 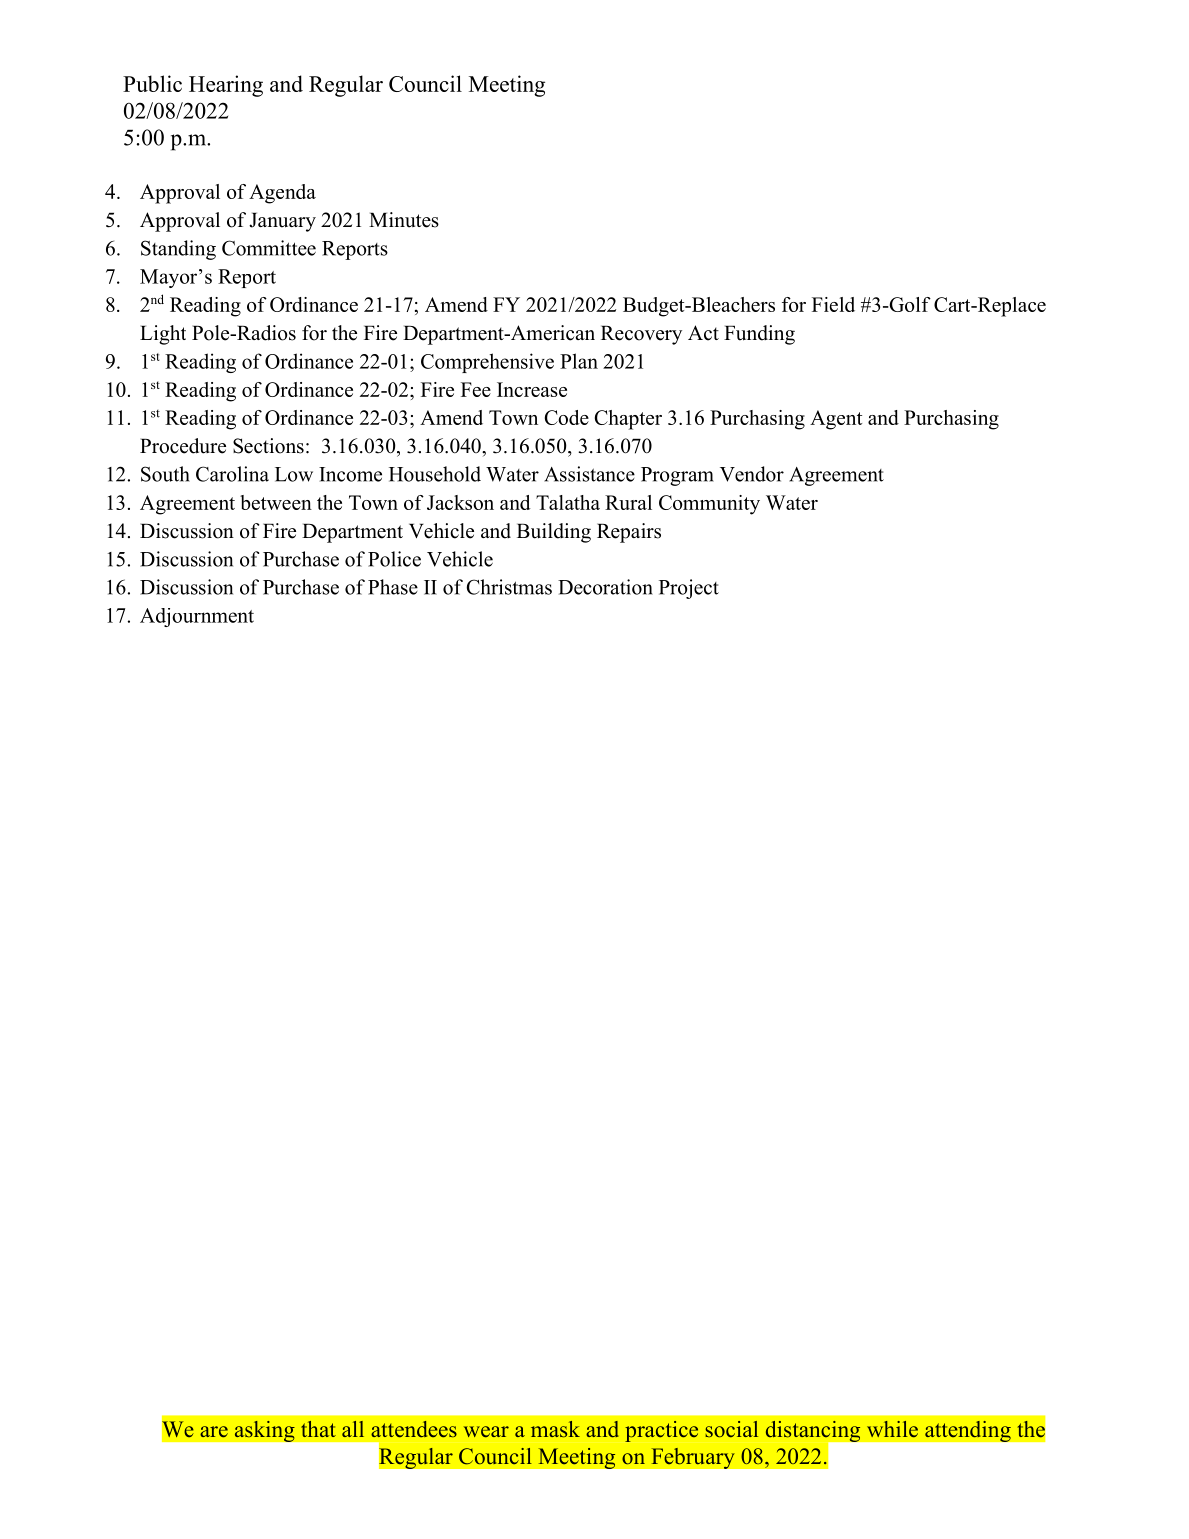 What do you see at coordinates (752, 474) in the screenshot?
I see `Vendor` at bounding box center [752, 474].
